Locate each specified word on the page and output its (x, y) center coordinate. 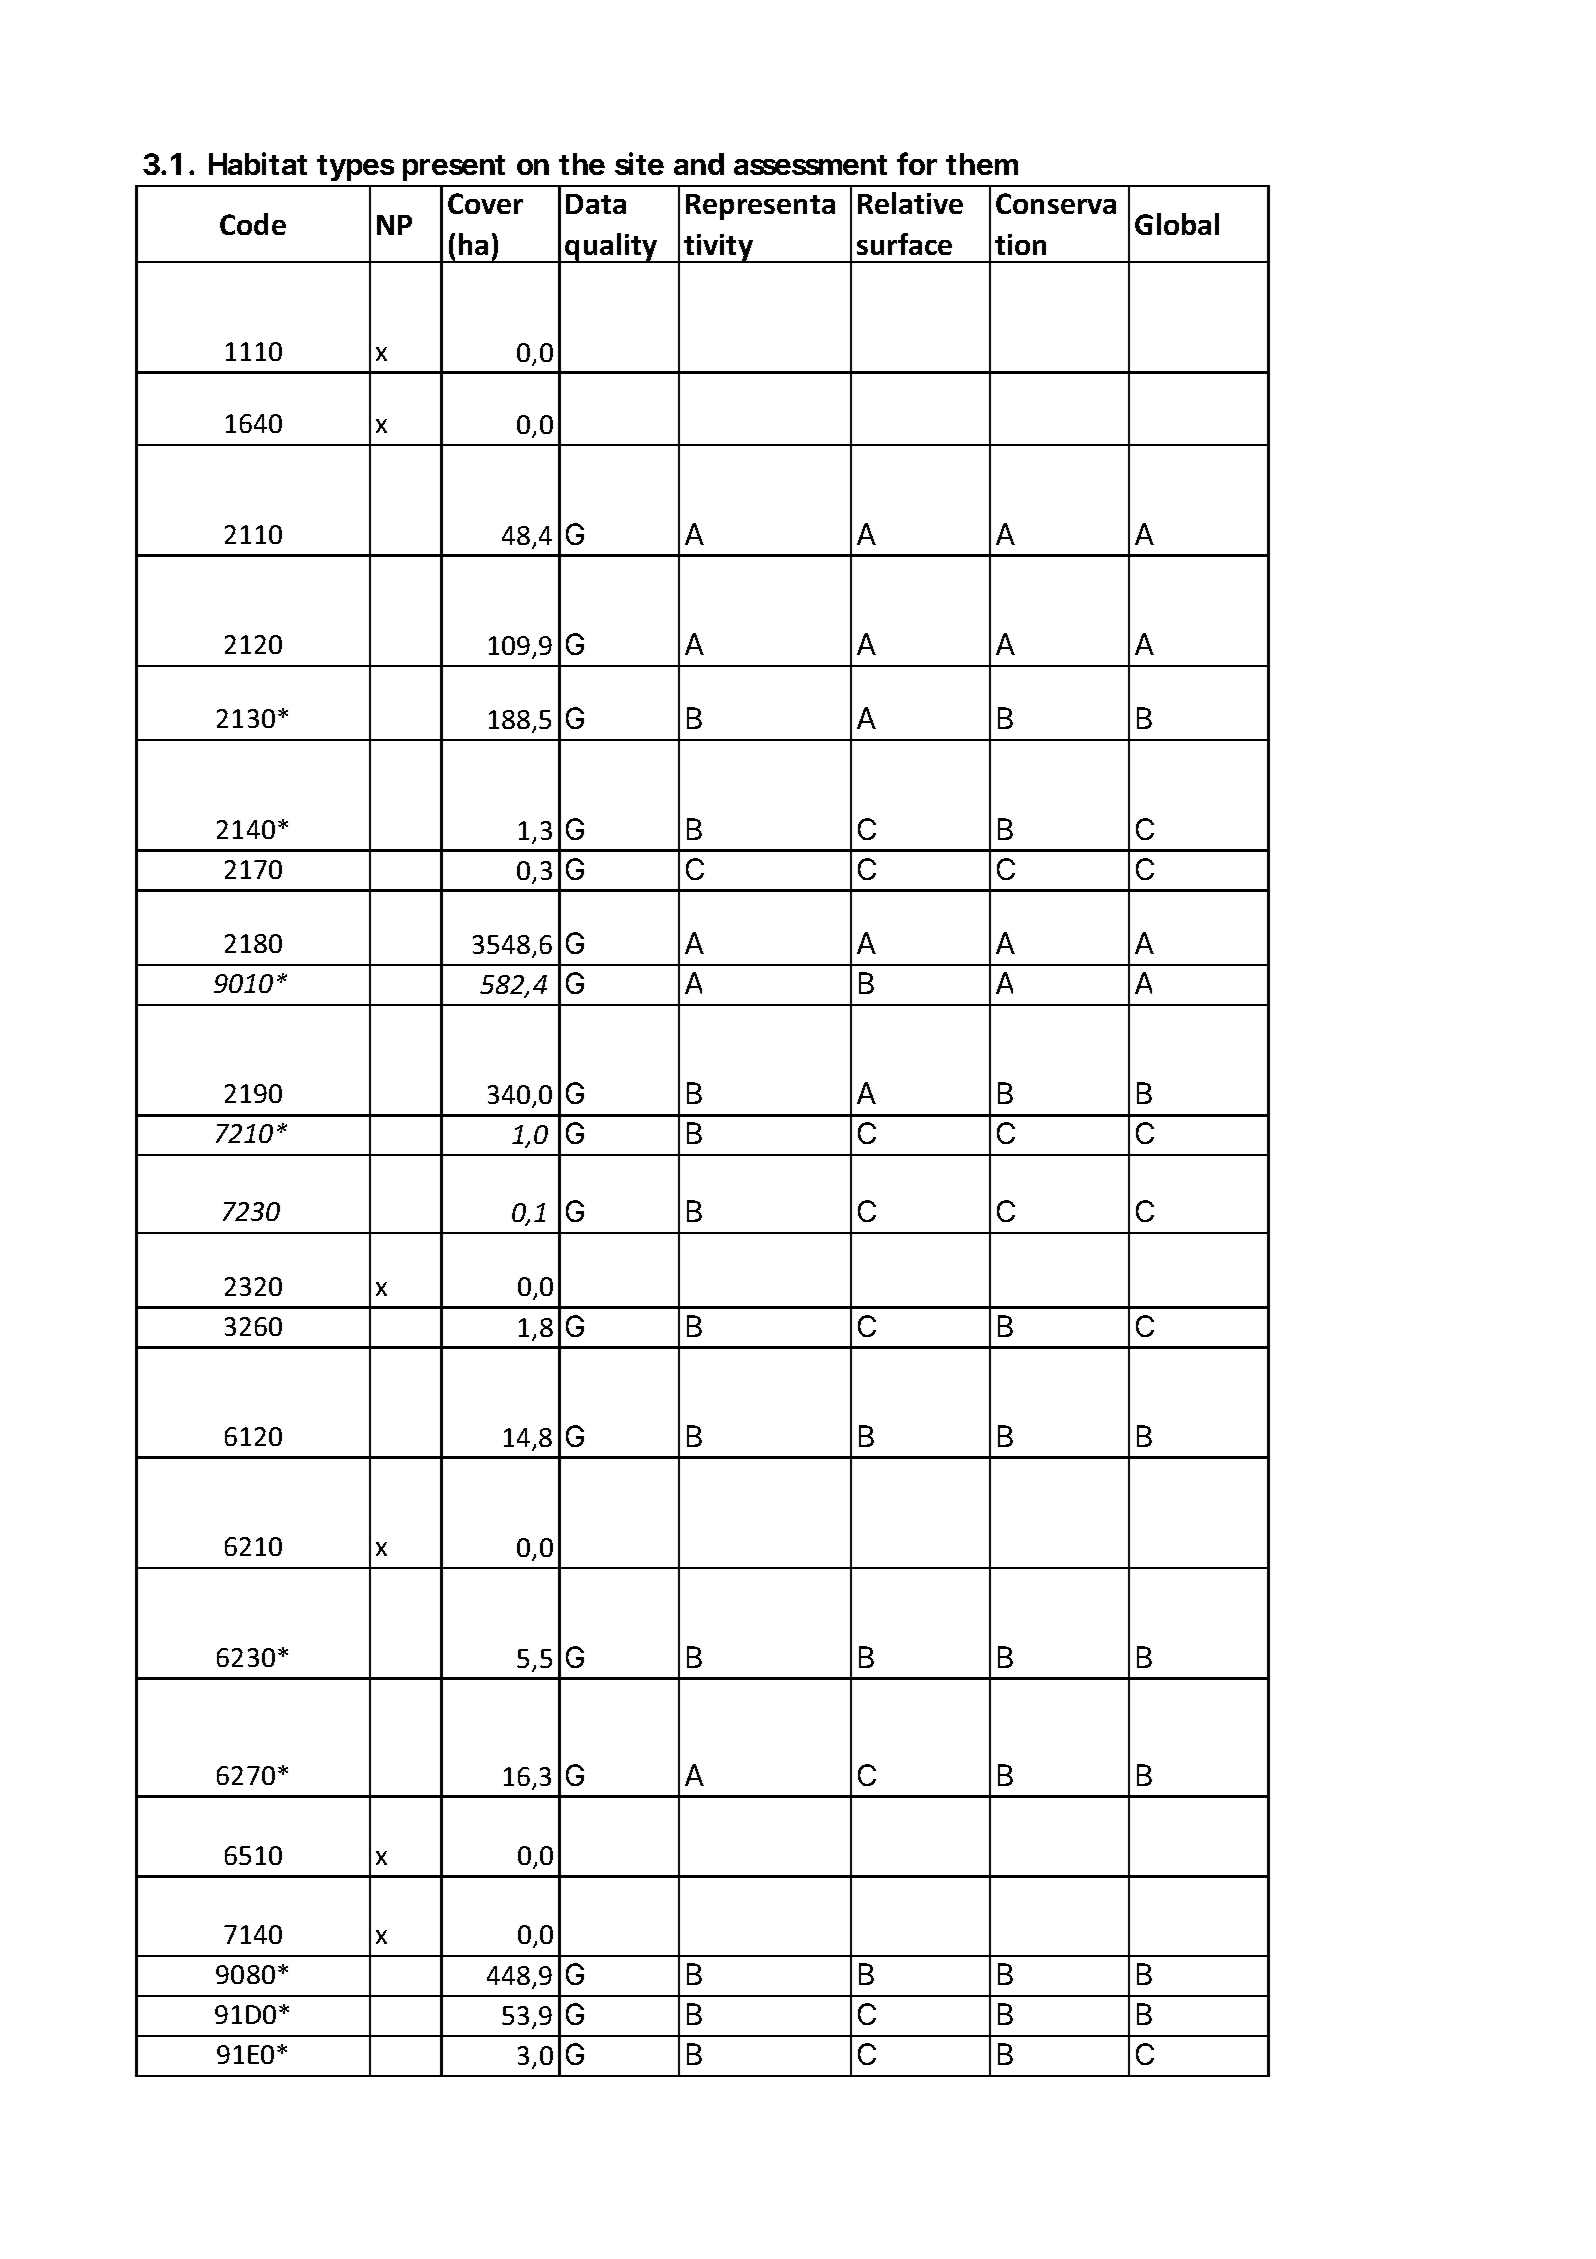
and (699, 164)
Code (253, 224)
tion (1020, 244)
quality (612, 248)
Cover (485, 203)
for (917, 163)
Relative (910, 203)
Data (596, 204)
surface (904, 244)
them (982, 164)
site (639, 163)
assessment (810, 165)
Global (1177, 224)
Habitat (258, 163)
